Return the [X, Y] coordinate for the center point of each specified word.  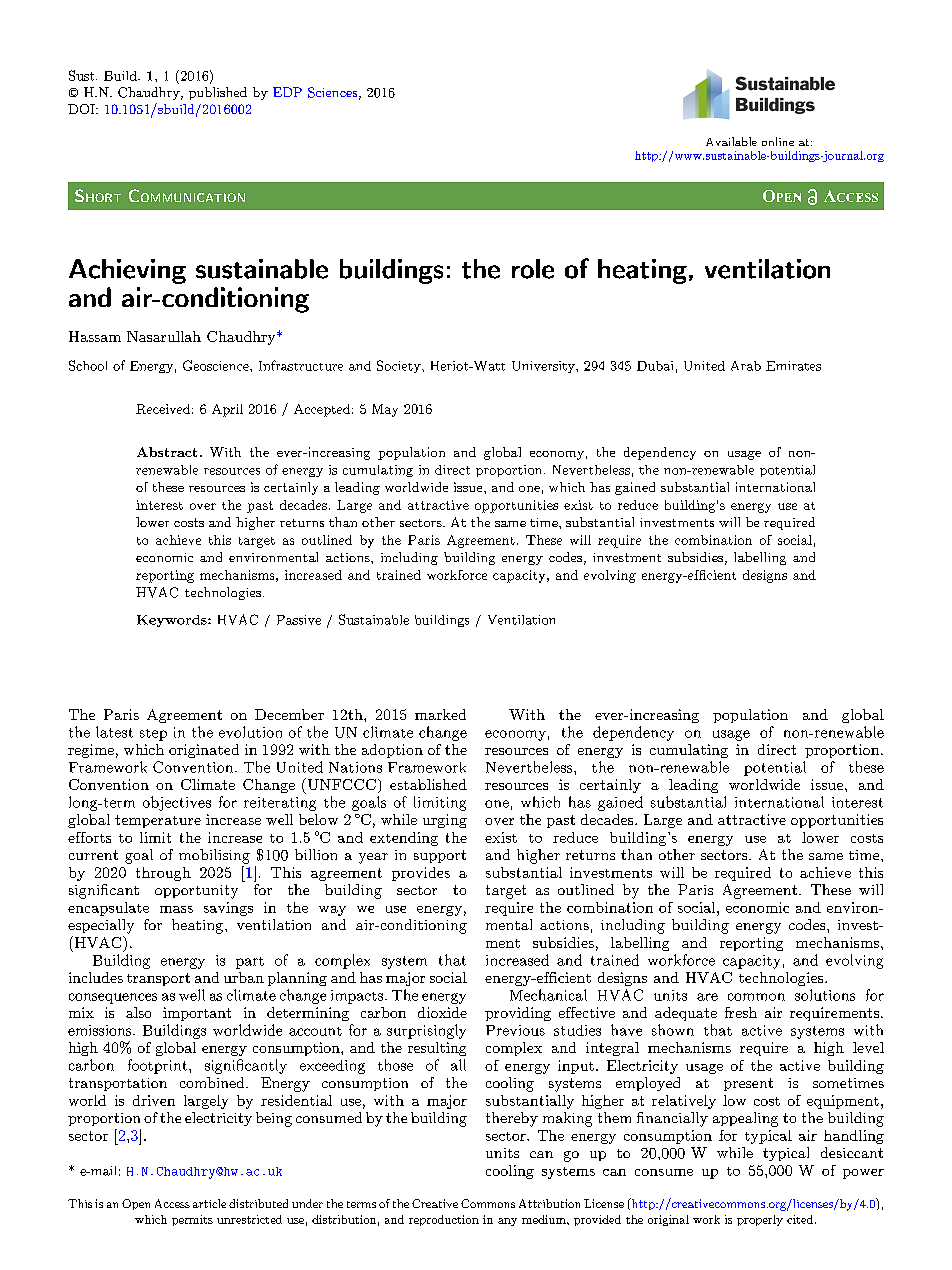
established [428, 784]
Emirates [793, 366]
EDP [287, 92]
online [778, 141]
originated [204, 751]
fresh [741, 1012]
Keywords [173, 621]
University [544, 367]
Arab [746, 366]
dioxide [442, 1012]
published [218, 93]
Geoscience [217, 365]
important [197, 1014]
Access [172, 1203]
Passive [299, 620]
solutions [825, 995]
